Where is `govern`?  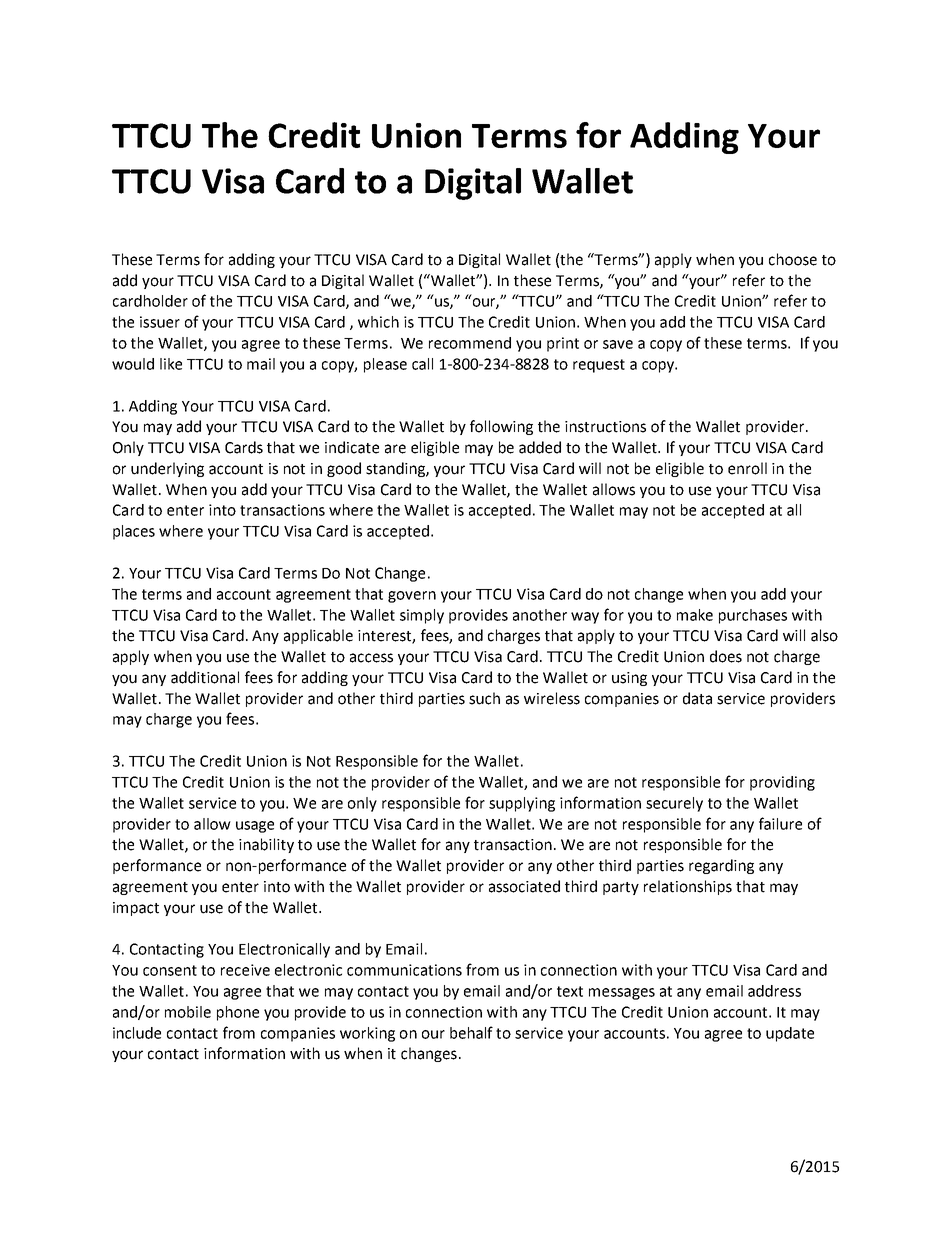 govern is located at coordinates (412, 597).
